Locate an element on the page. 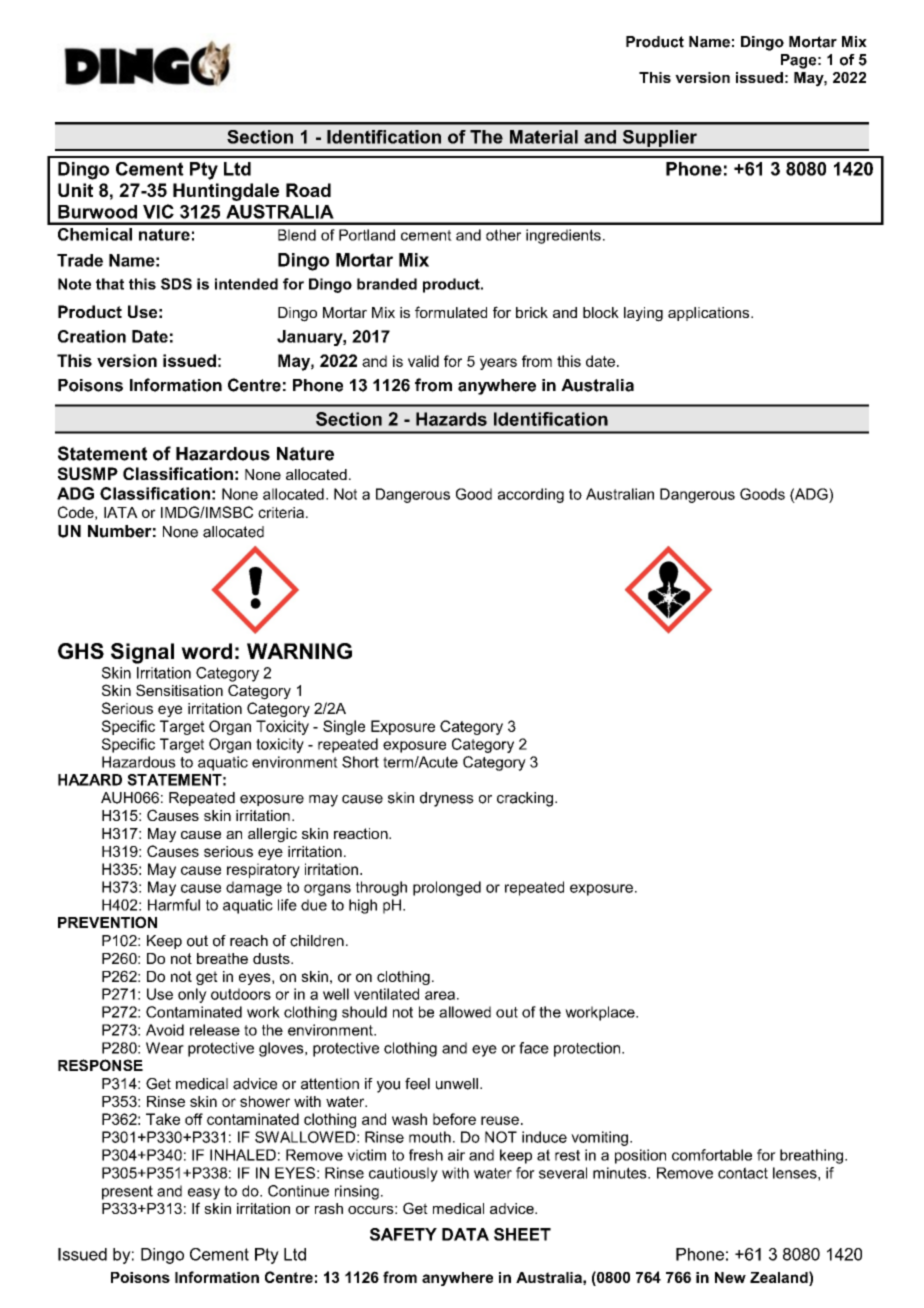 The width and height of the document is (924, 1308). ingredients is located at coordinates (563, 236).
